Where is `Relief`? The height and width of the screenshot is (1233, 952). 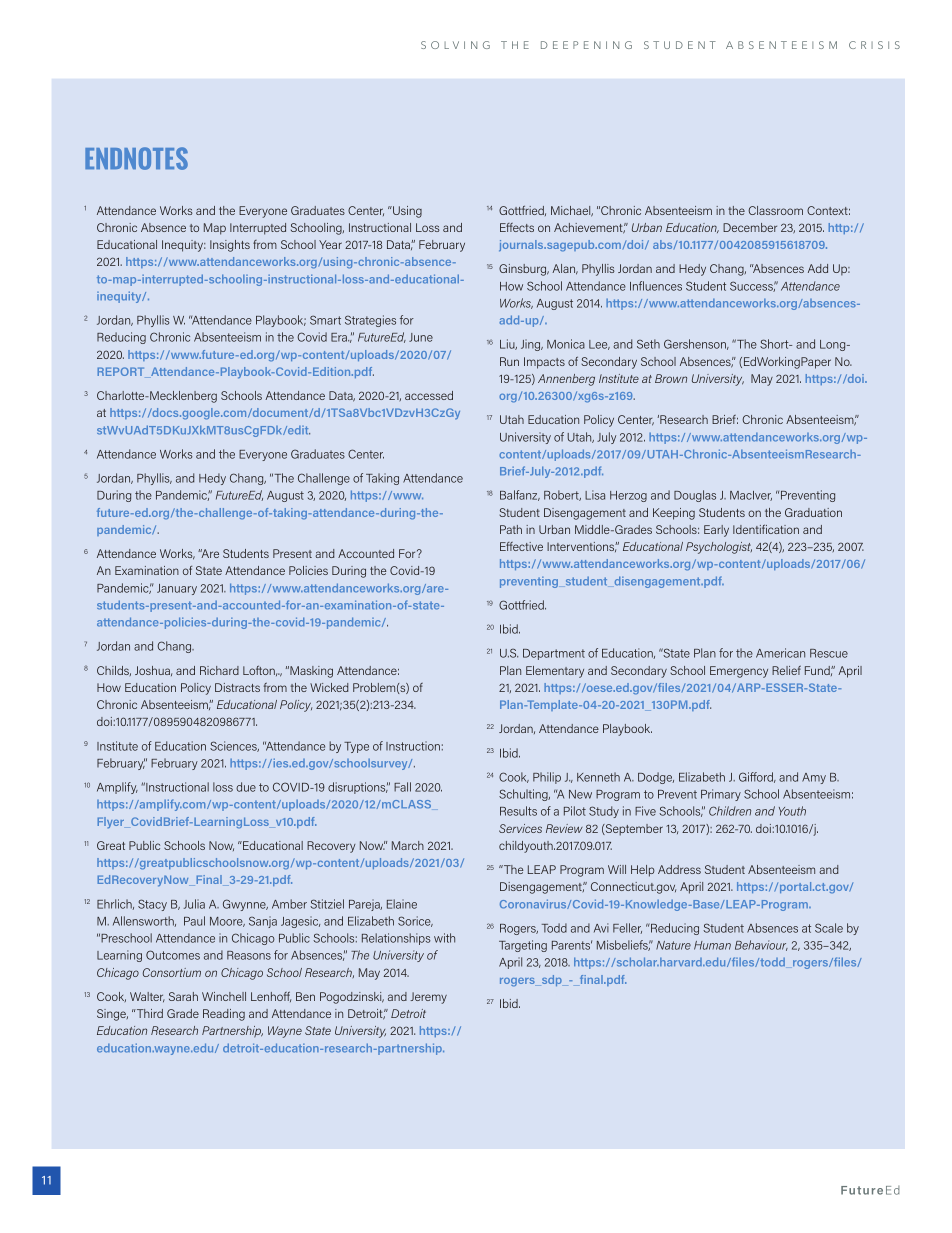
Relief is located at coordinates (786, 670).
